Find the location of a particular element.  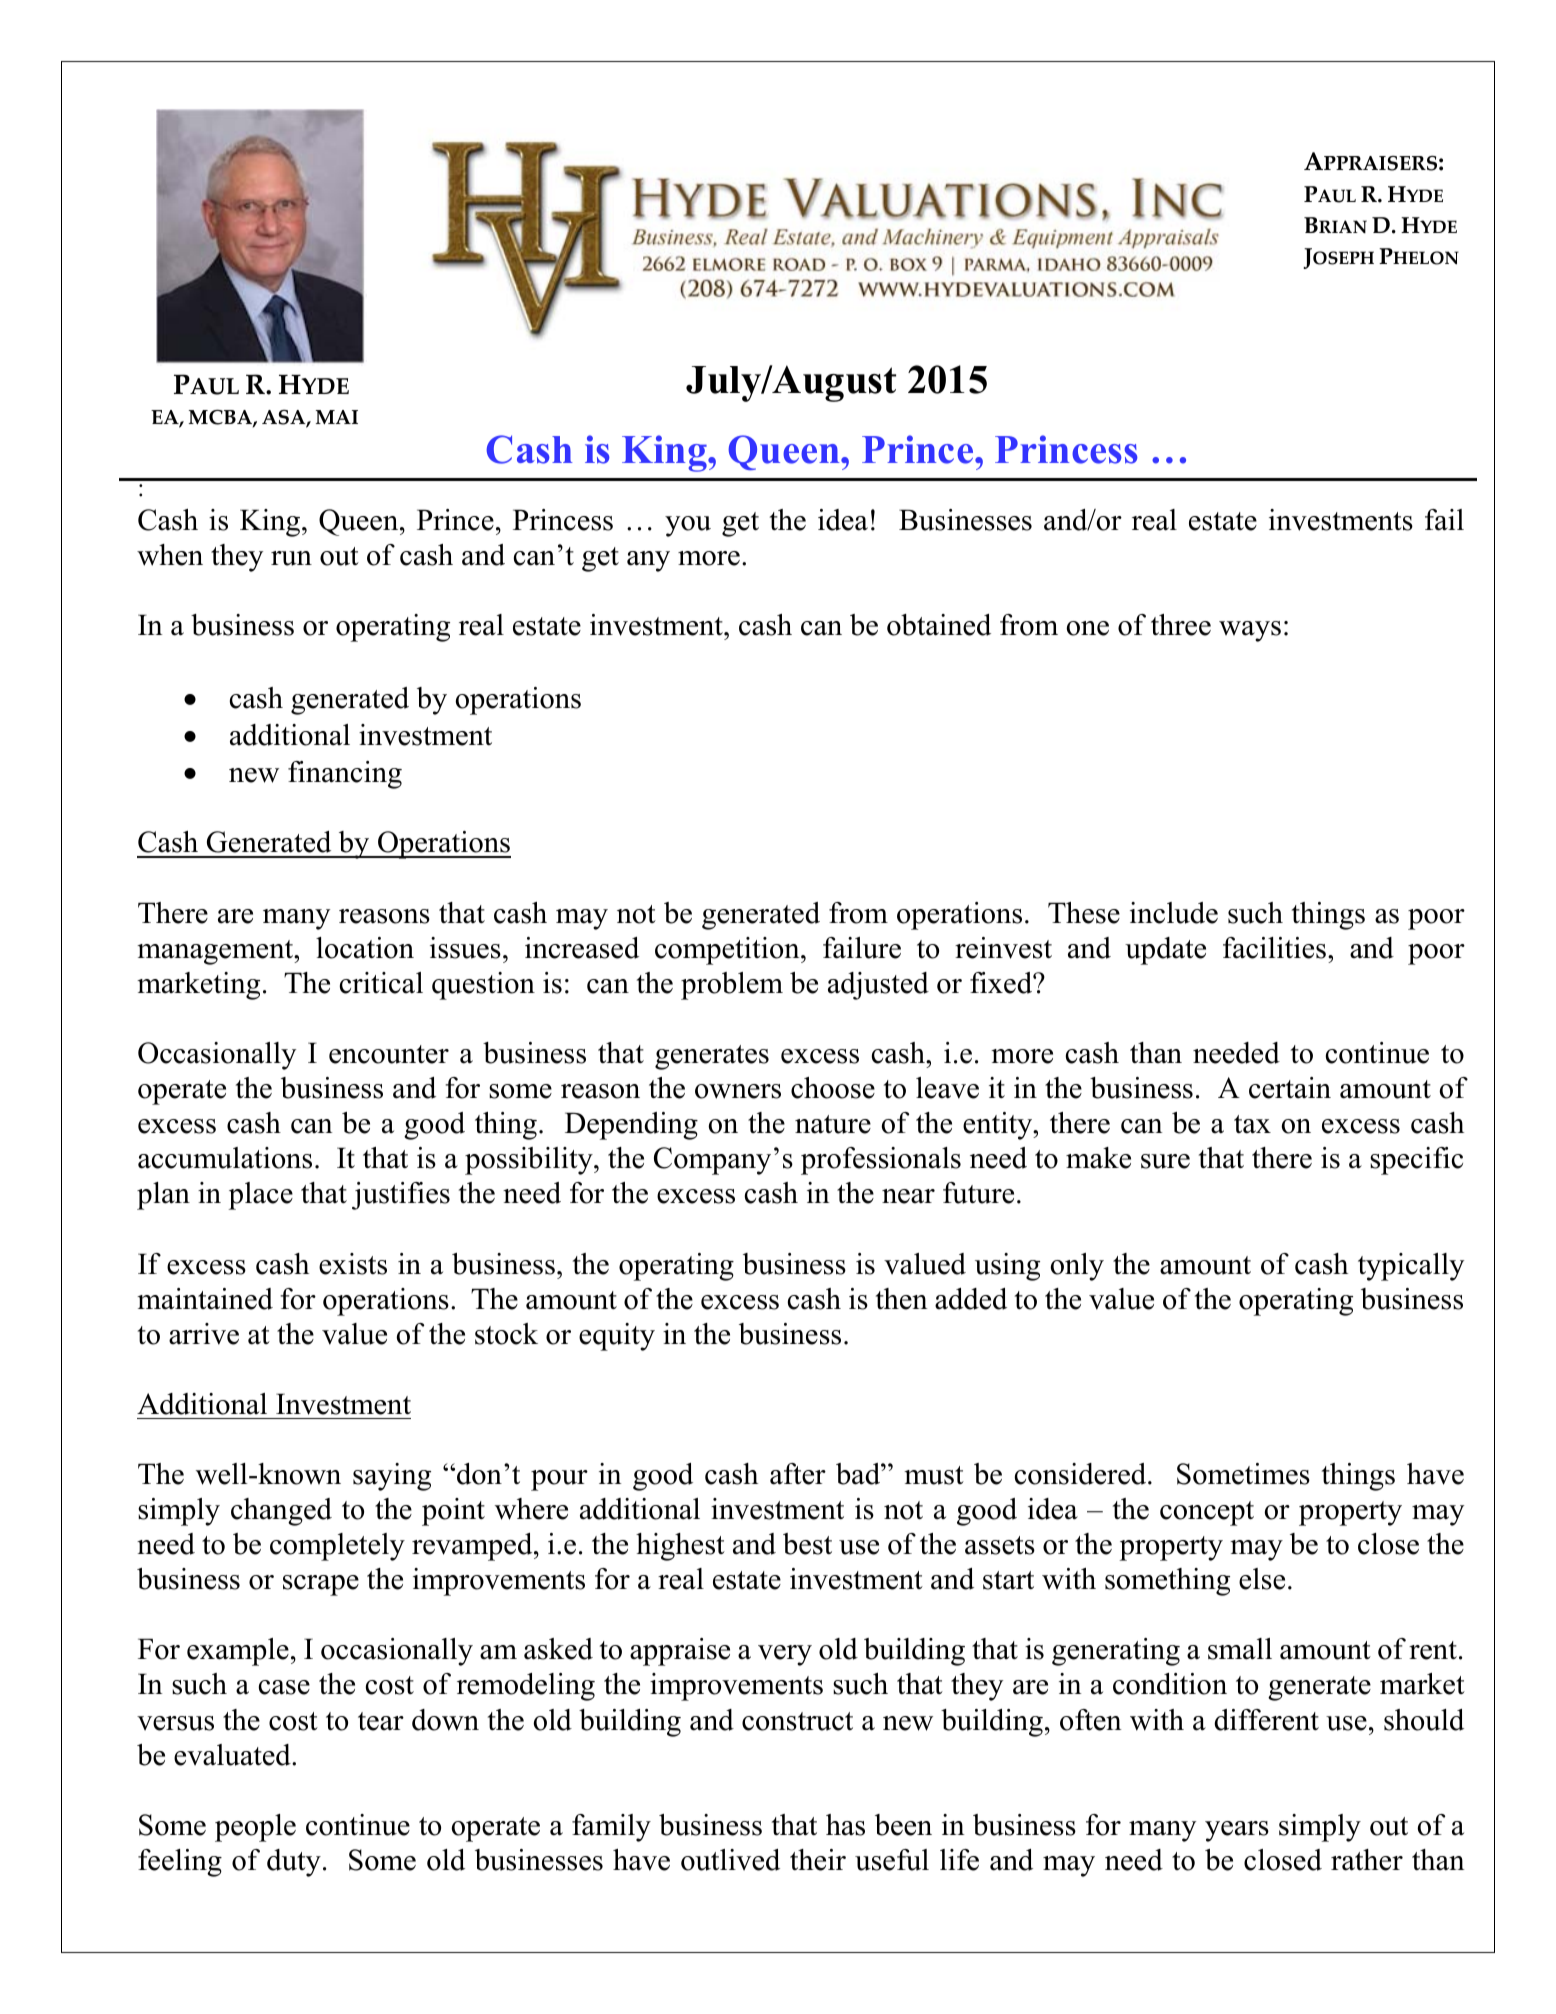

you is located at coordinates (688, 526).
